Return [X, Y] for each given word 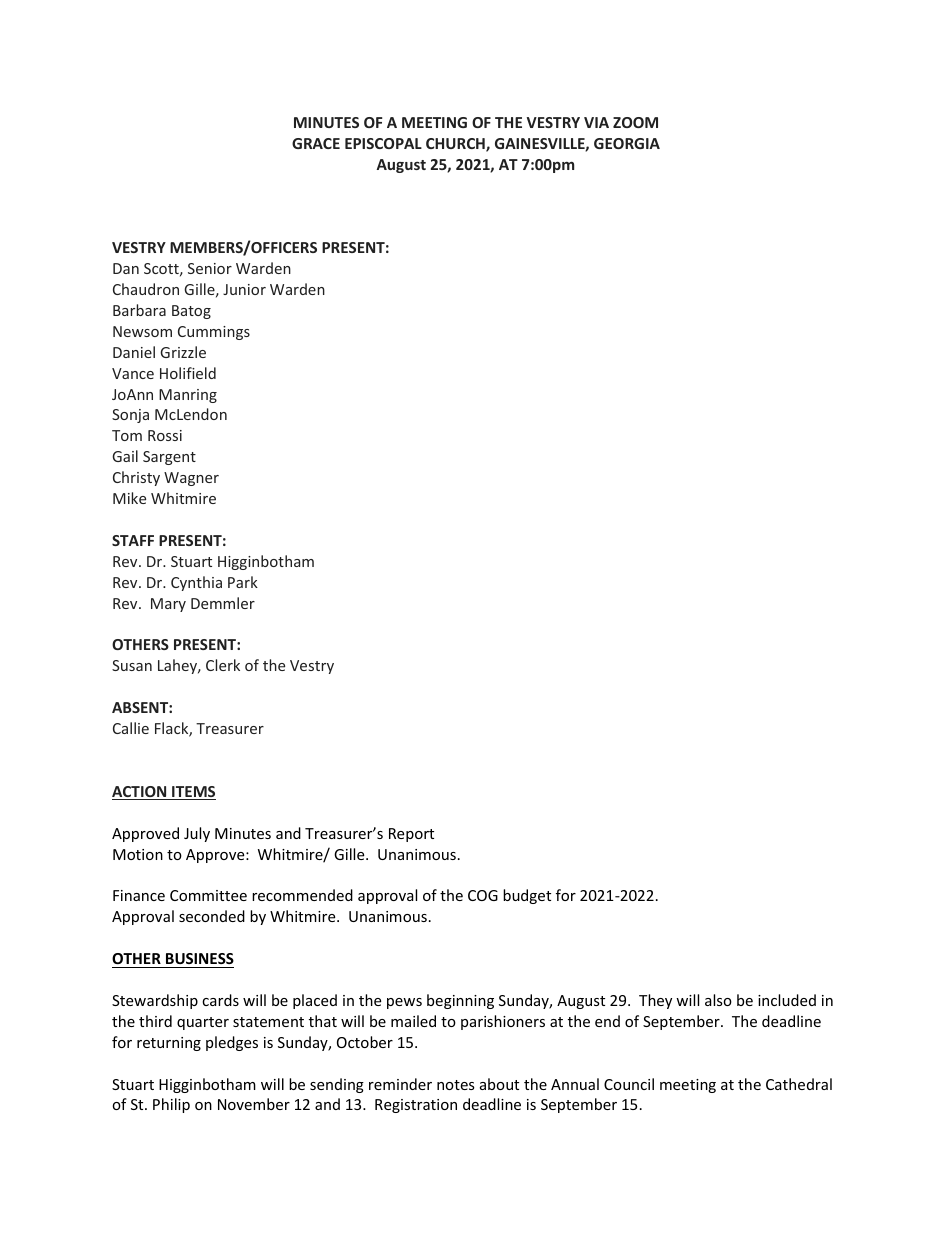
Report [411, 835]
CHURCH [456, 145]
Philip [171, 1105]
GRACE [316, 143]
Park [243, 582]
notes [456, 1085]
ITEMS [193, 793]
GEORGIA [627, 143]
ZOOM [635, 122]
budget [527, 896]
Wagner [191, 479]
